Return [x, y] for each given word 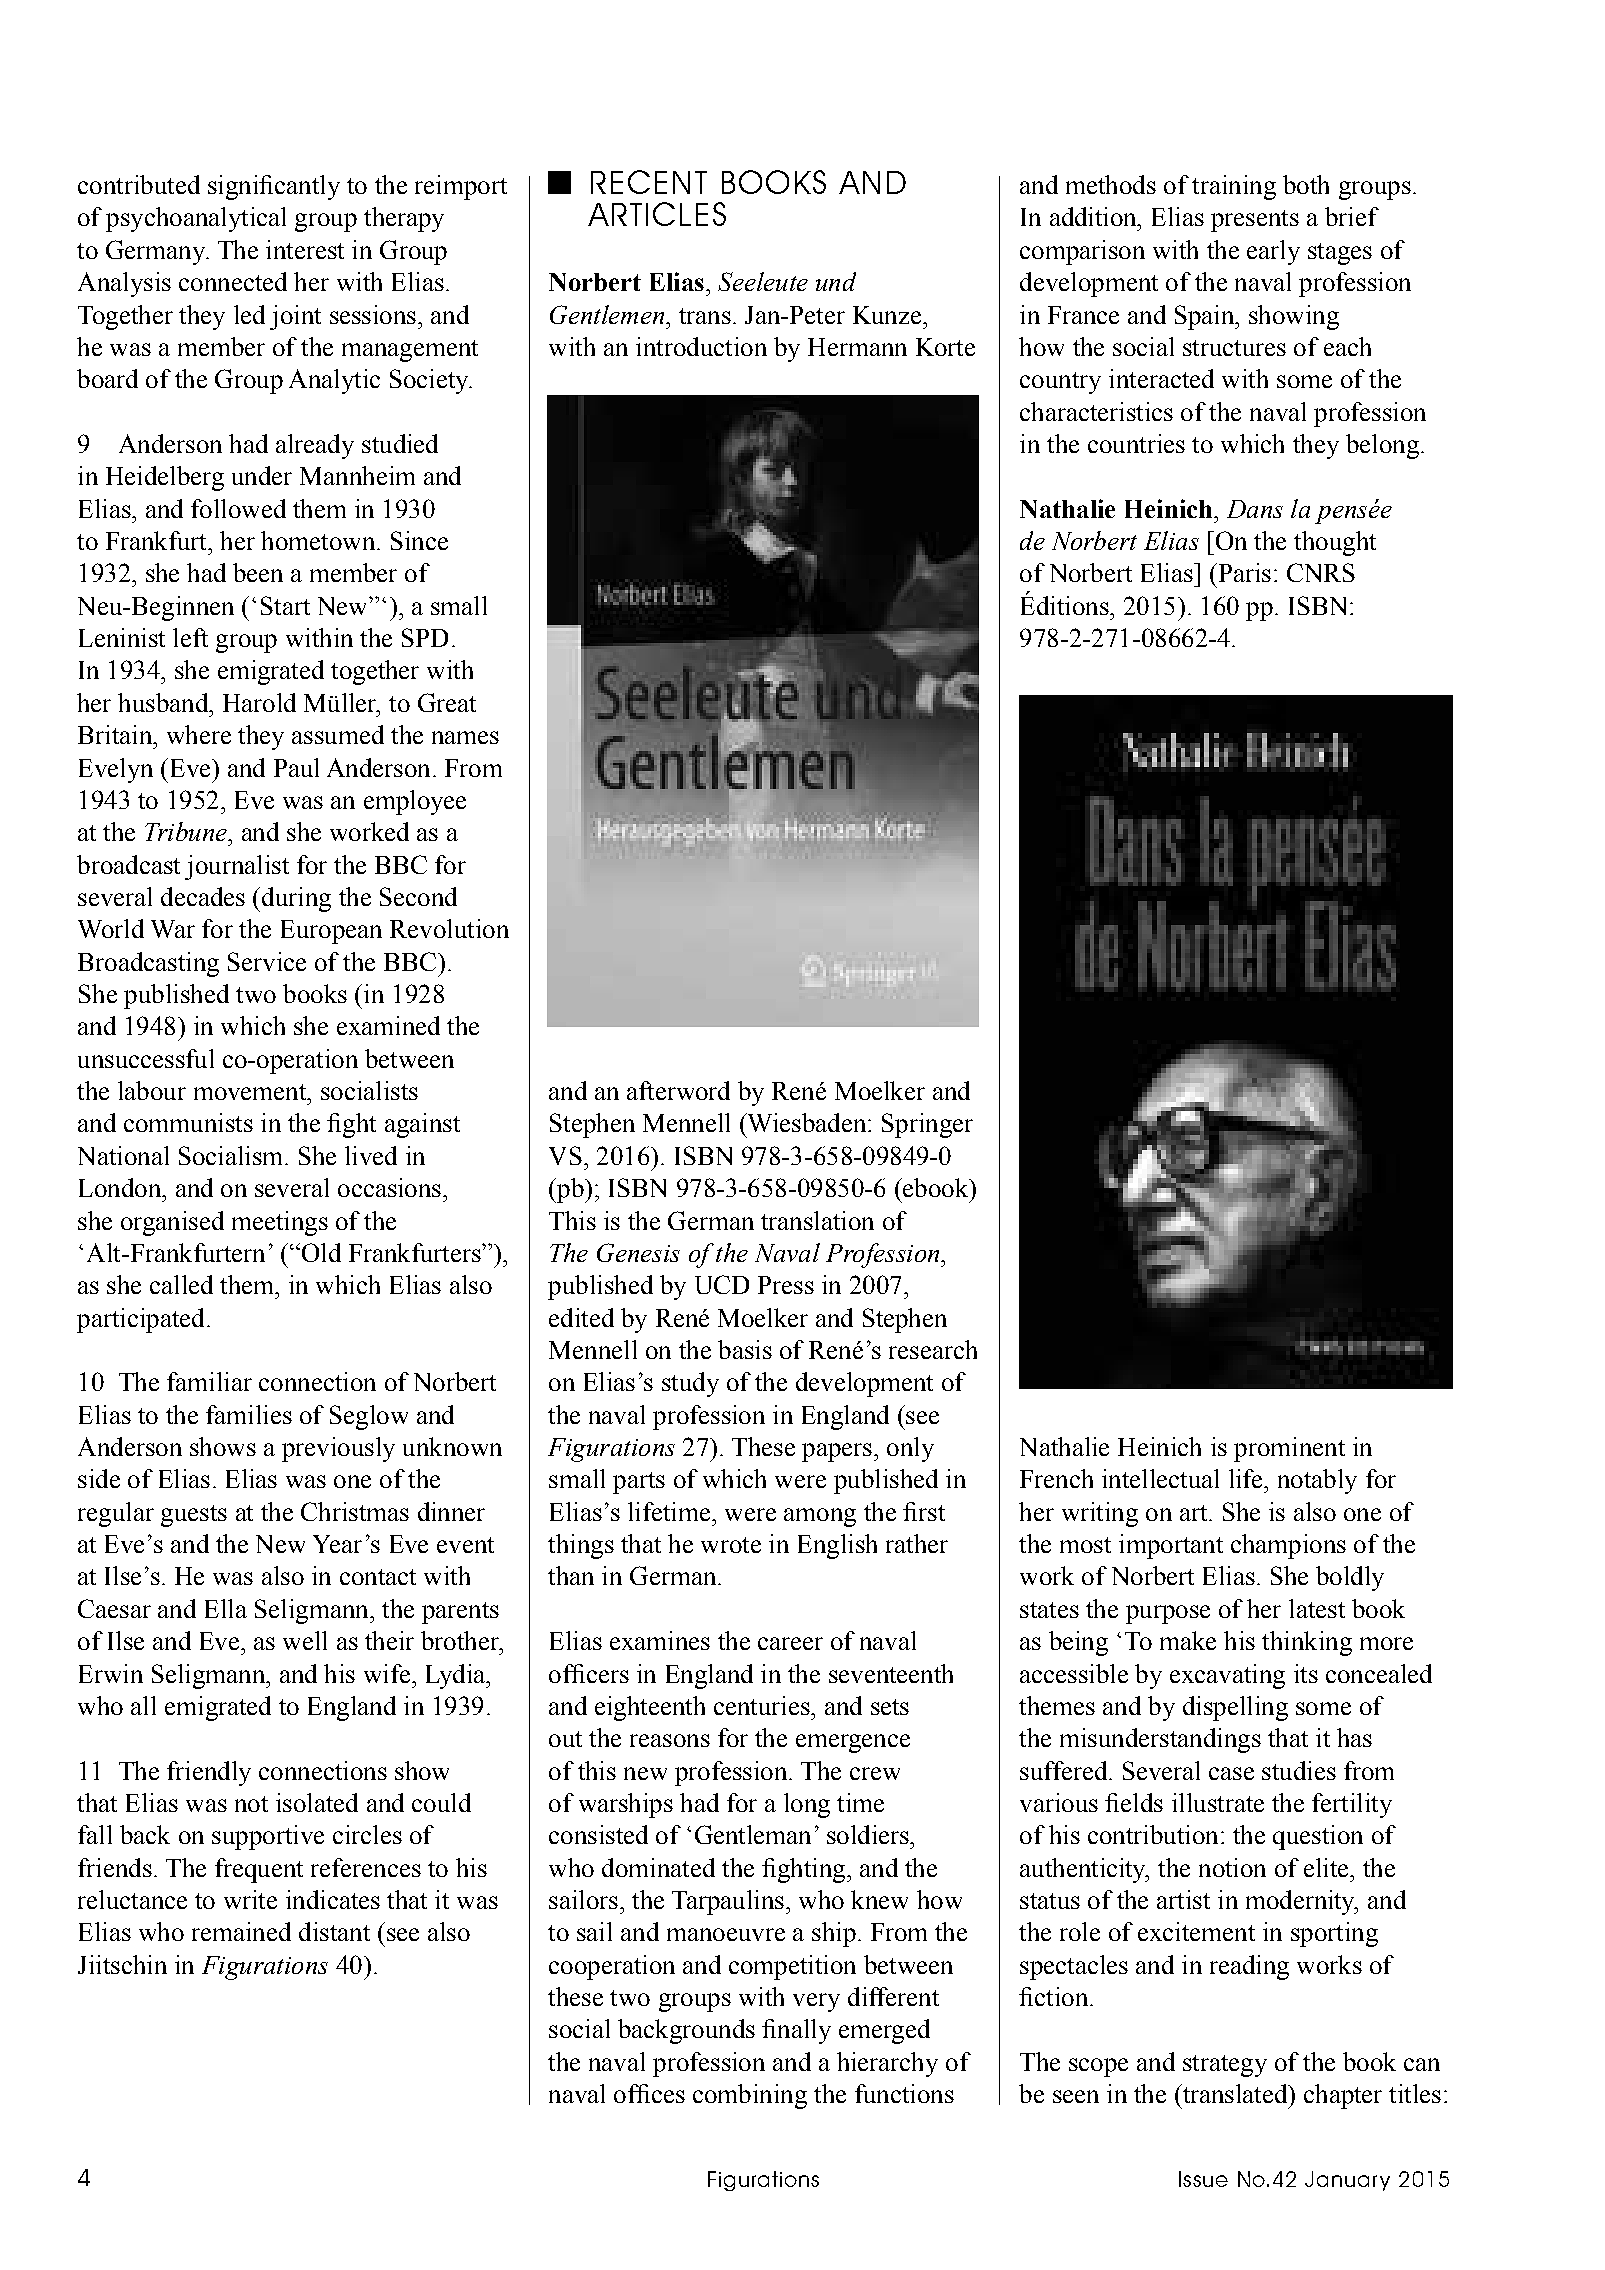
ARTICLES [657, 214]
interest [305, 249]
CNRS [1321, 572]
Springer [927, 1125]
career [790, 1643]
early [1273, 252]
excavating [1227, 1676]
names [465, 737]
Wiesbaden [807, 1122]
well [305, 1640]
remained [241, 1931]
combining [750, 2096]
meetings [280, 1223]
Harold [259, 702]
